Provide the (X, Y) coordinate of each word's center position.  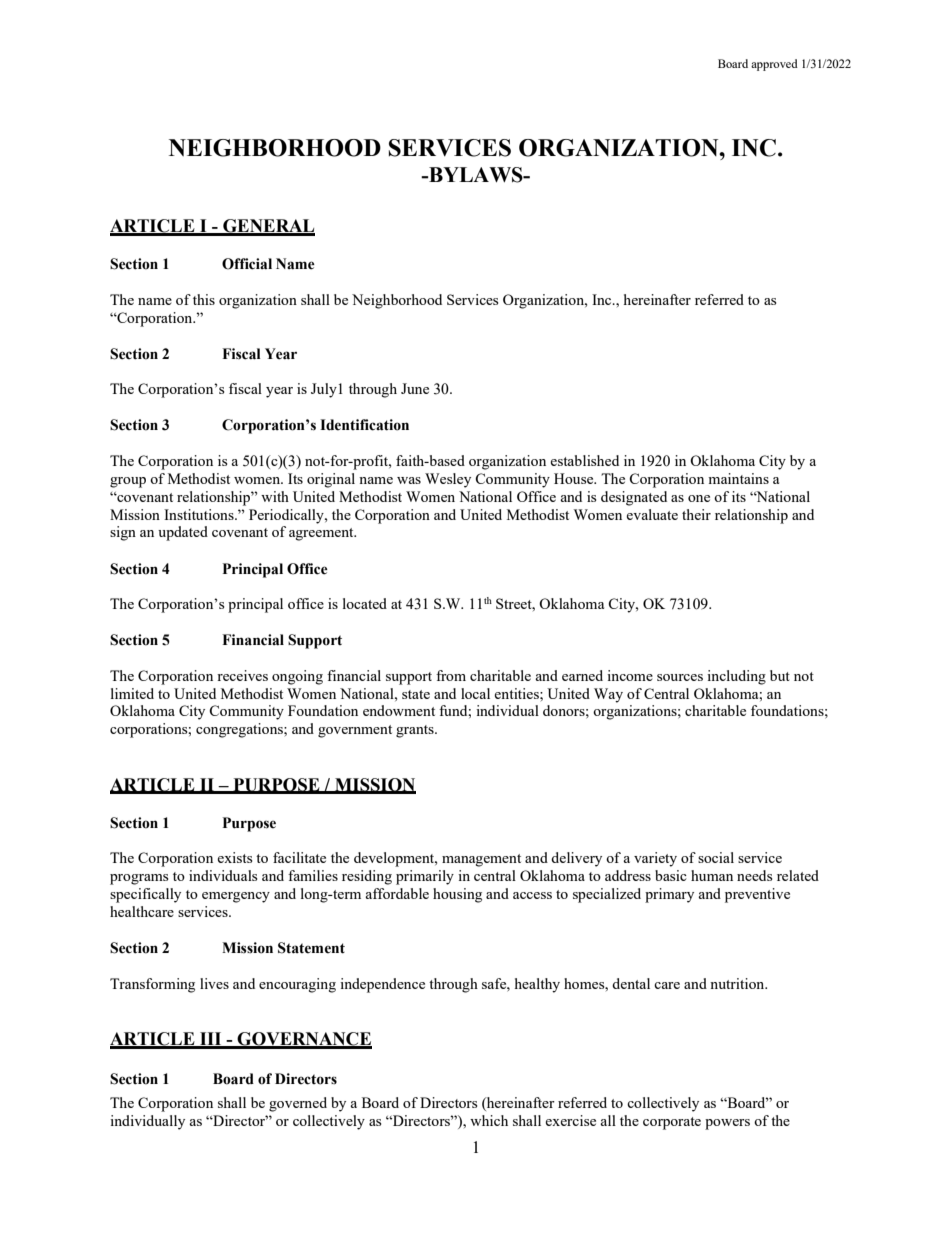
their (696, 514)
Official (247, 264)
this (204, 299)
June (415, 388)
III (211, 1040)
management (481, 860)
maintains (738, 478)
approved (774, 65)
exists (234, 857)
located (365, 603)
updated (183, 533)
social (716, 857)
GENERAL (268, 227)
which (489, 1120)
